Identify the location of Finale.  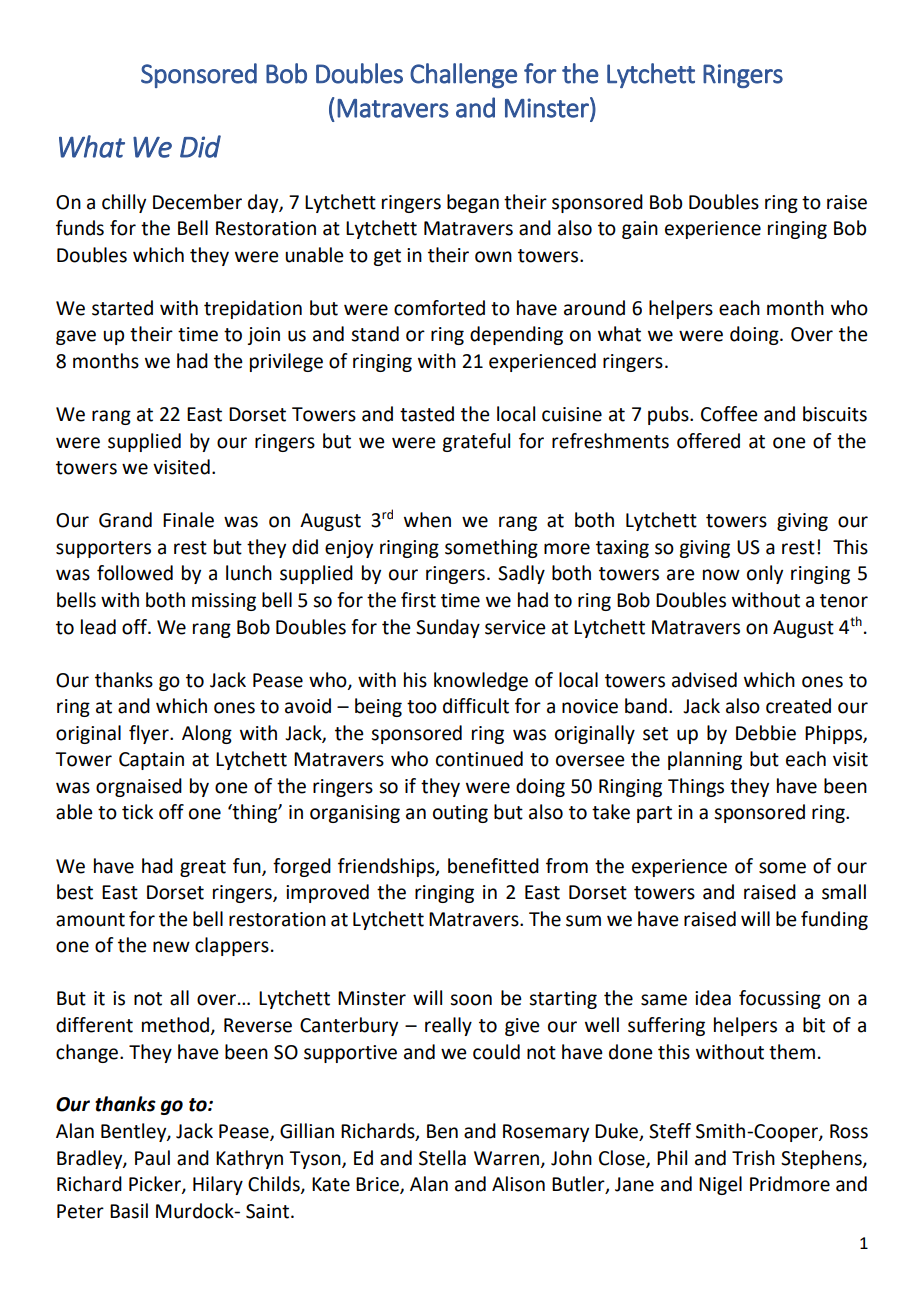
(188, 520).
